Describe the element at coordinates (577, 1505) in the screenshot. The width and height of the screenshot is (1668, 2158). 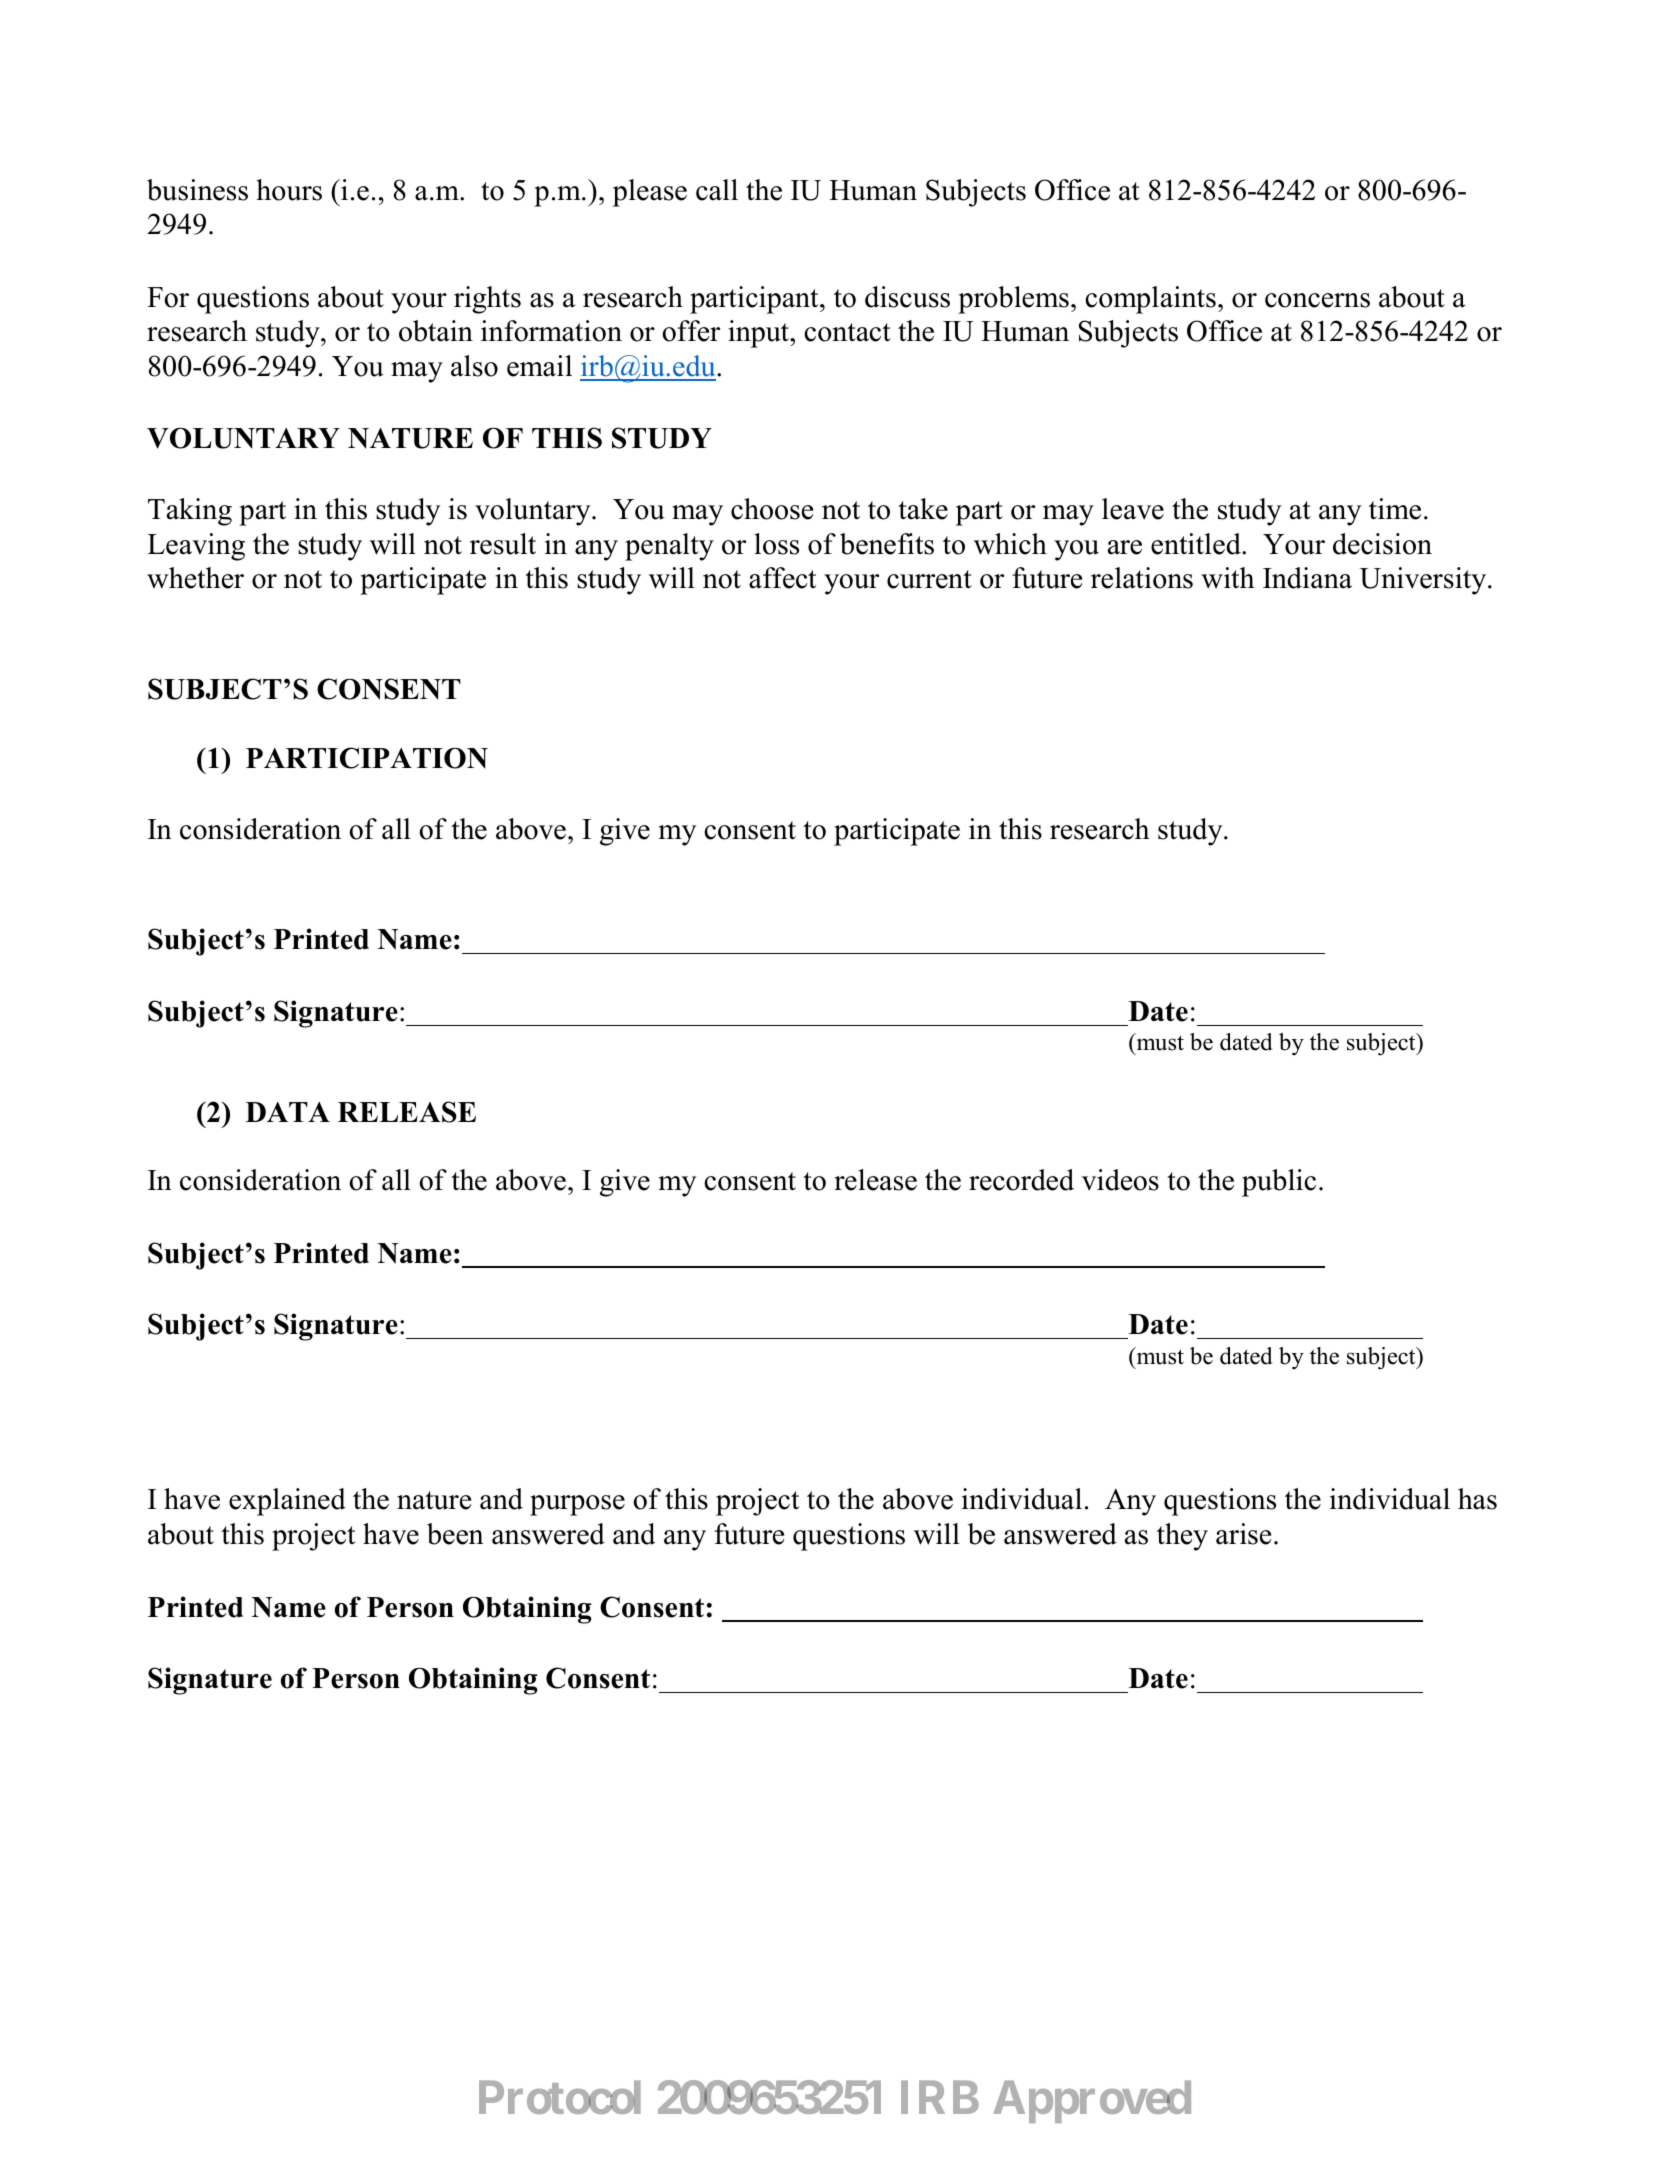
I see `purpose` at that location.
